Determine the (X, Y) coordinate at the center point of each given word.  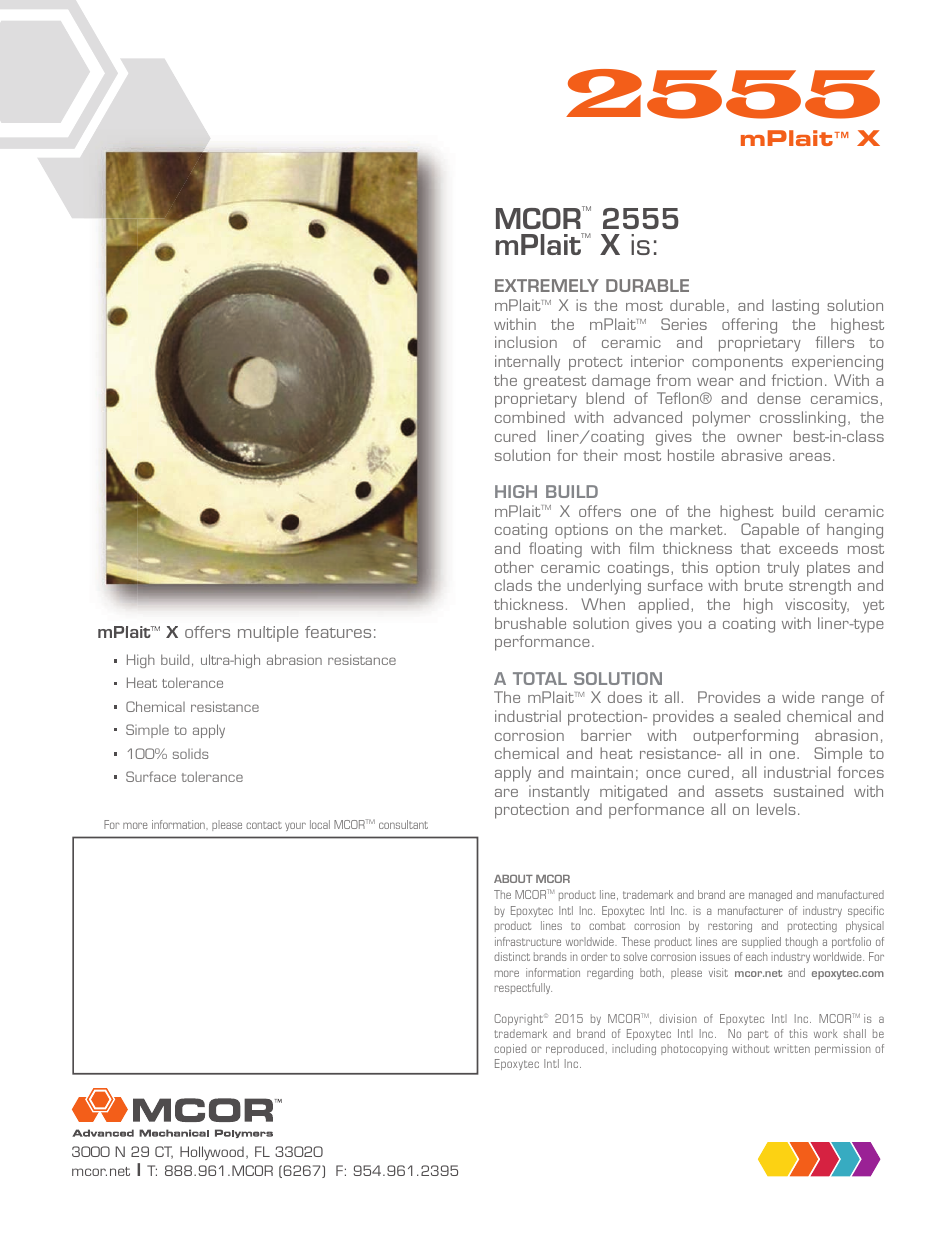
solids (191, 754)
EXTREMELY (547, 285)
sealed (757, 716)
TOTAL (540, 678)
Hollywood (212, 1153)
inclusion (526, 342)
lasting (795, 307)
